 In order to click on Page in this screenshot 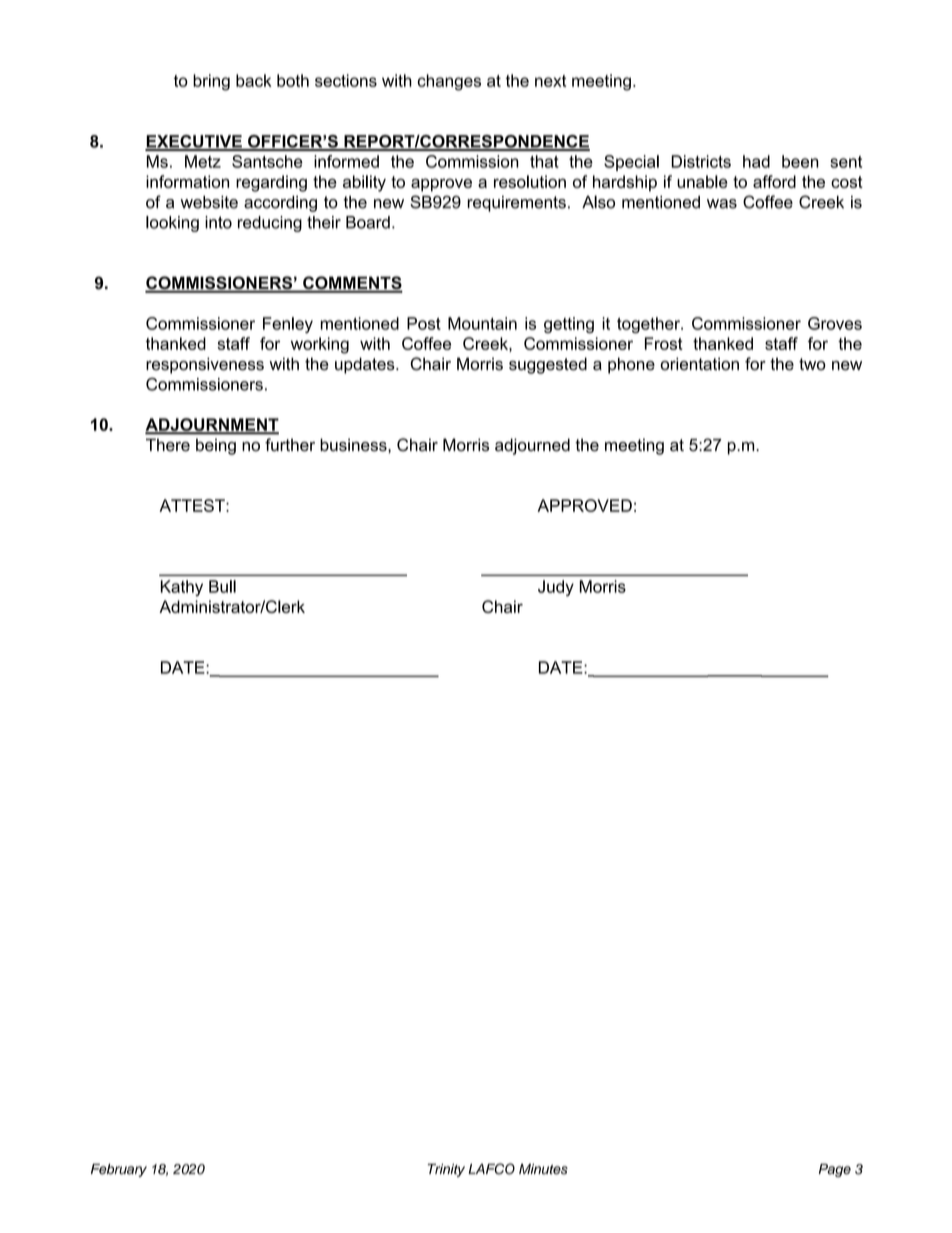, I will do `click(835, 1170)`.
